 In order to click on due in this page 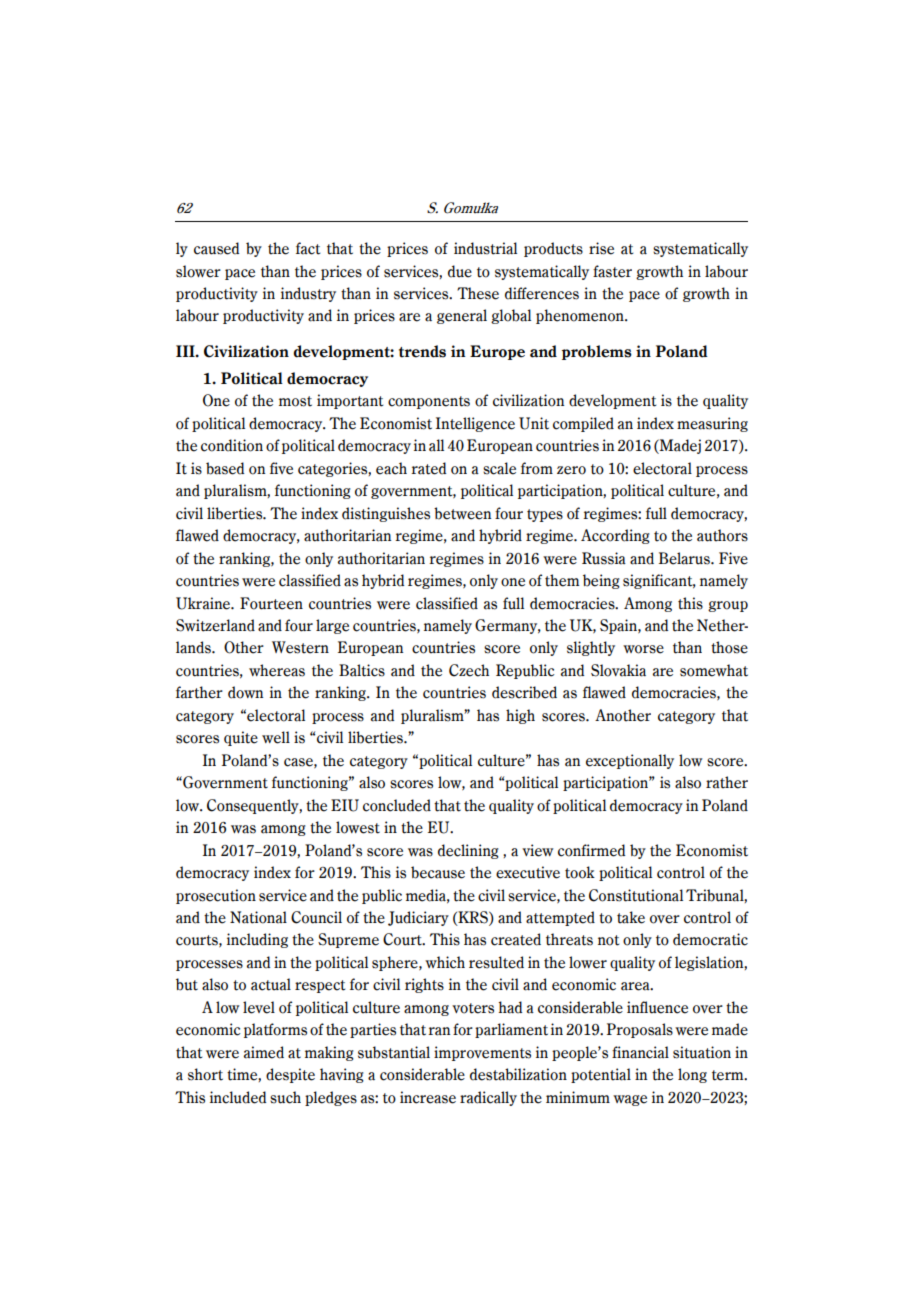, I will do `click(460, 271)`.
